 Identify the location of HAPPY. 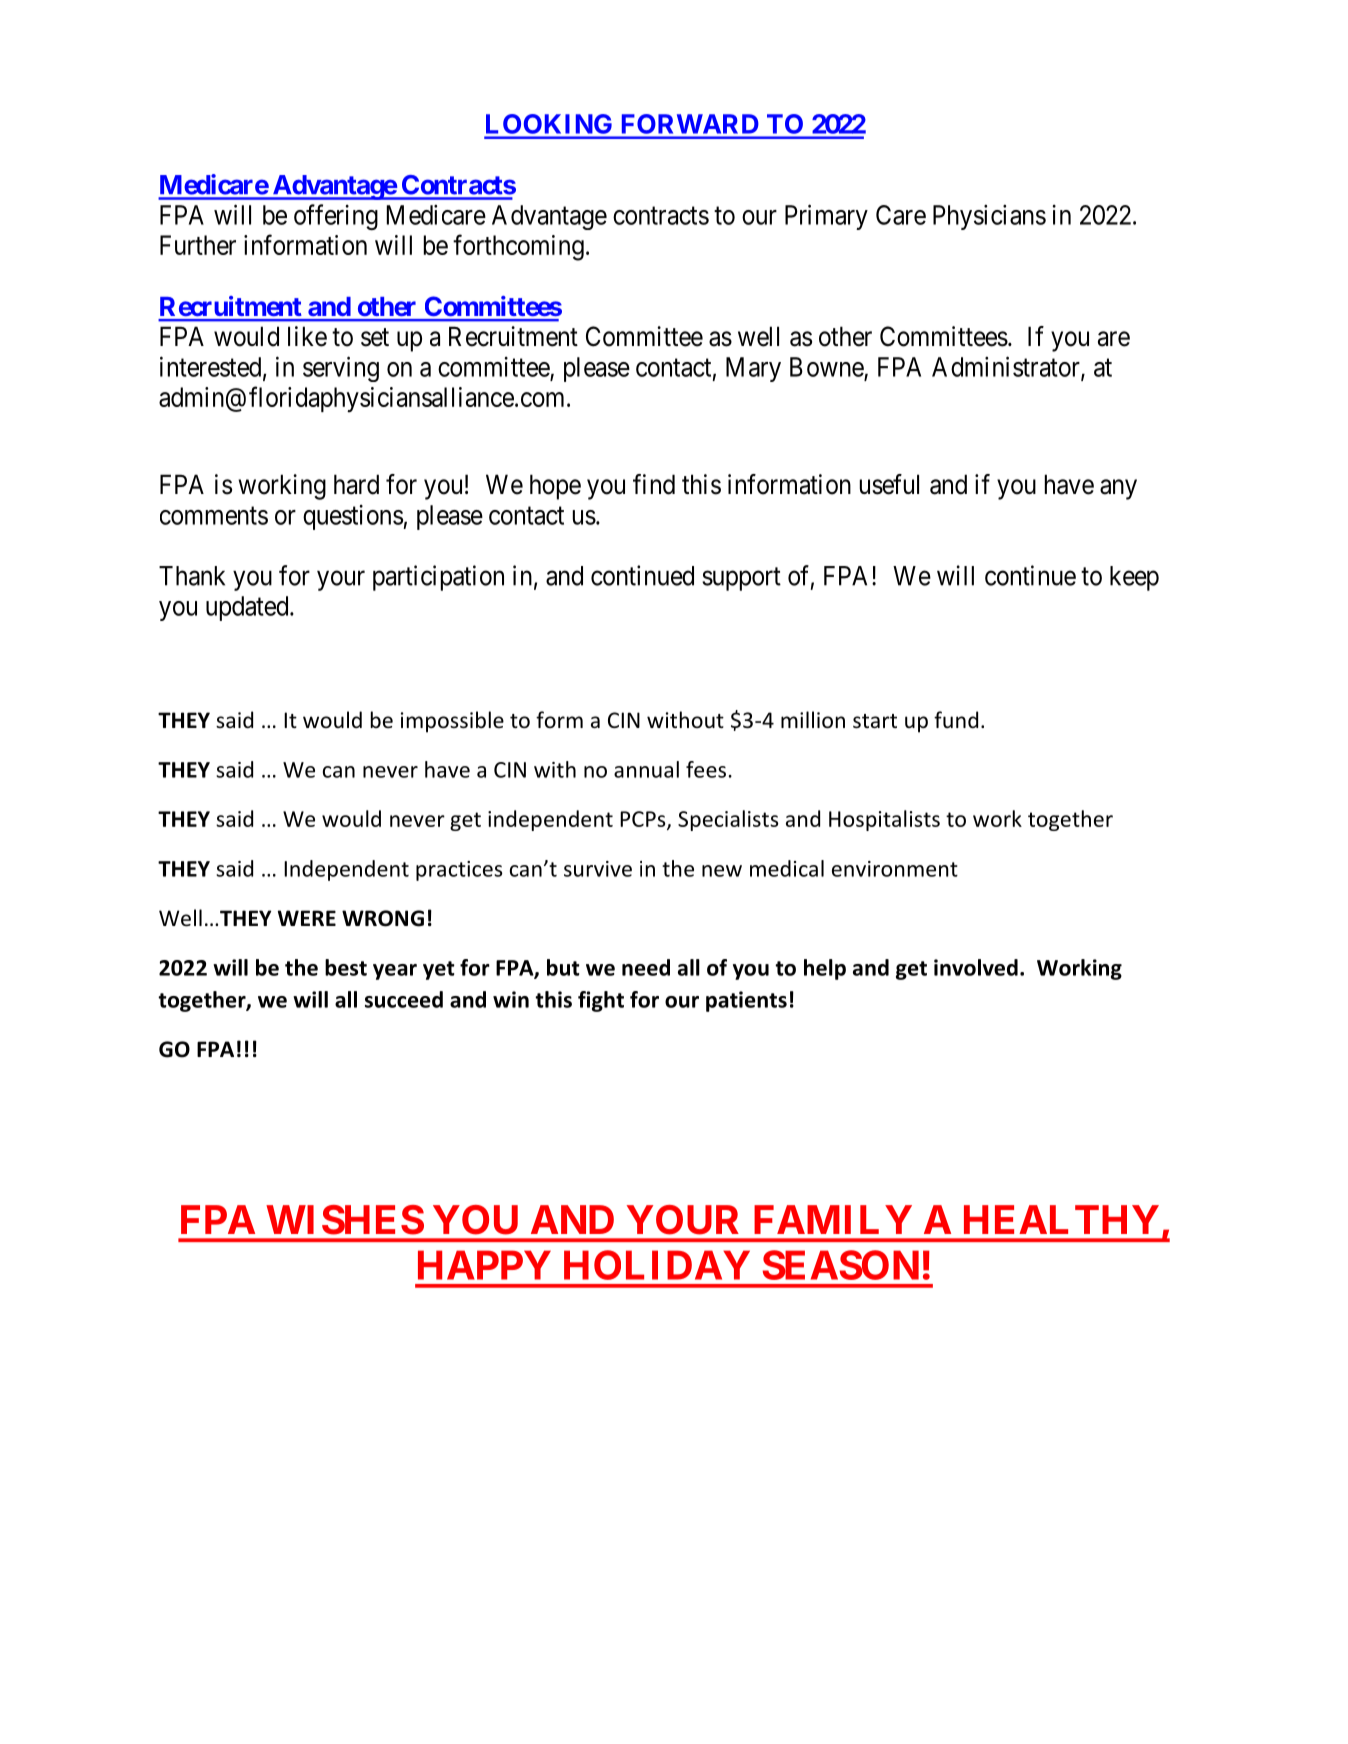
(484, 1265).
